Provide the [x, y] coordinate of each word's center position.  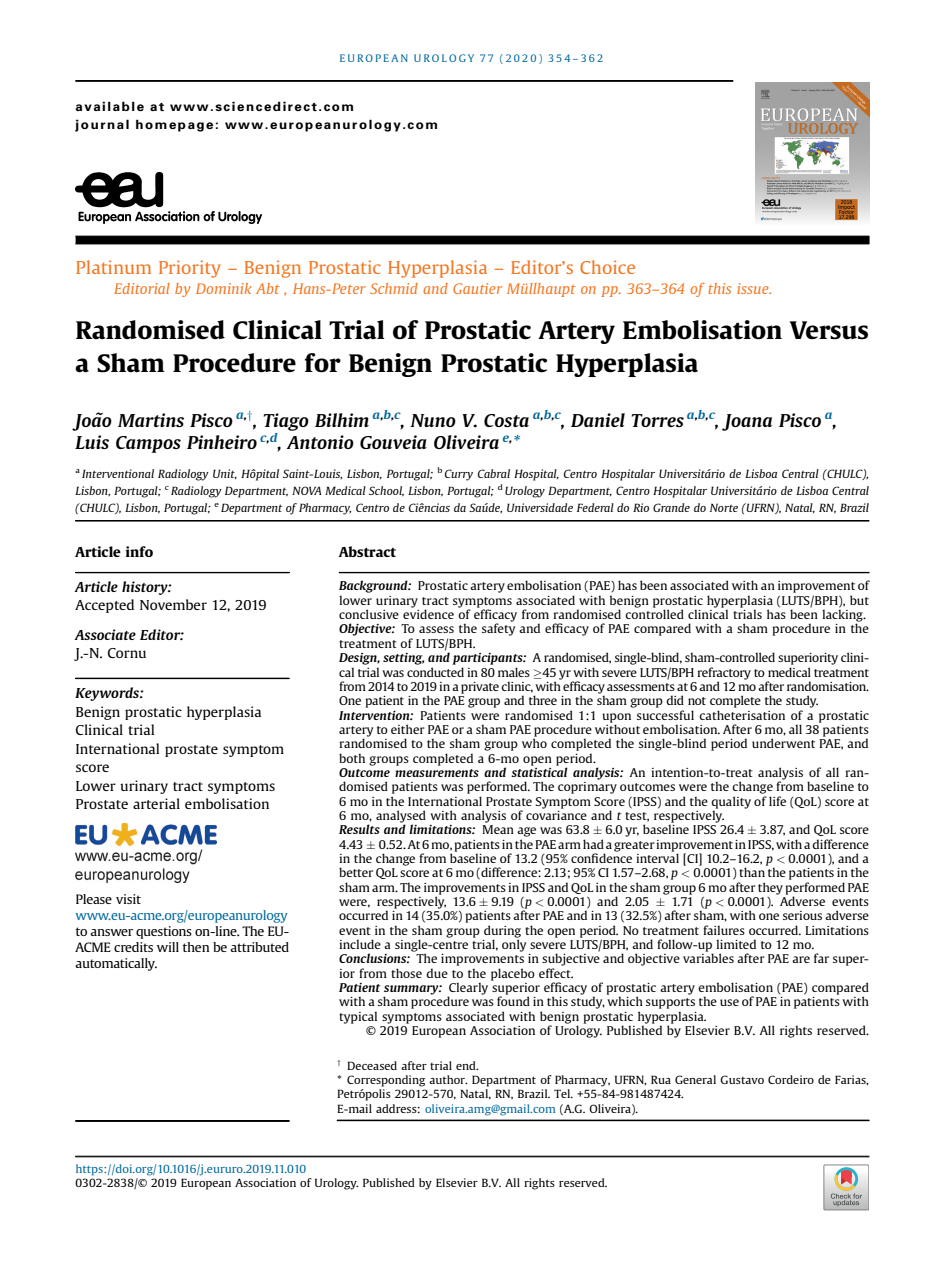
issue [754, 288]
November [173, 604]
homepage [174, 125]
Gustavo [742, 1079]
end [467, 1065]
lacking [843, 615]
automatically [116, 964]
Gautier [477, 288]
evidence [428, 613]
